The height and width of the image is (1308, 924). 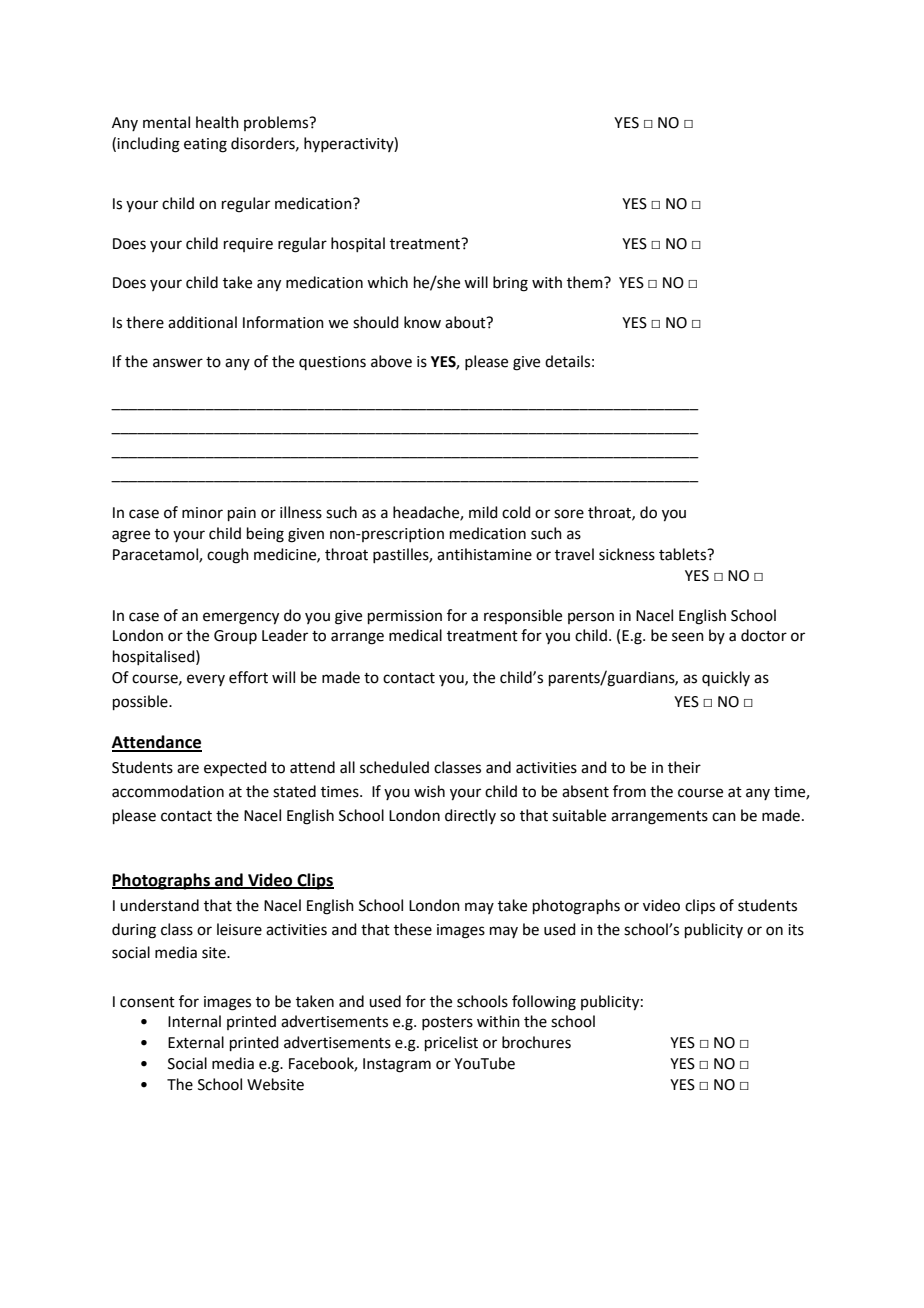 I want to click on its, so click(x=796, y=930).
